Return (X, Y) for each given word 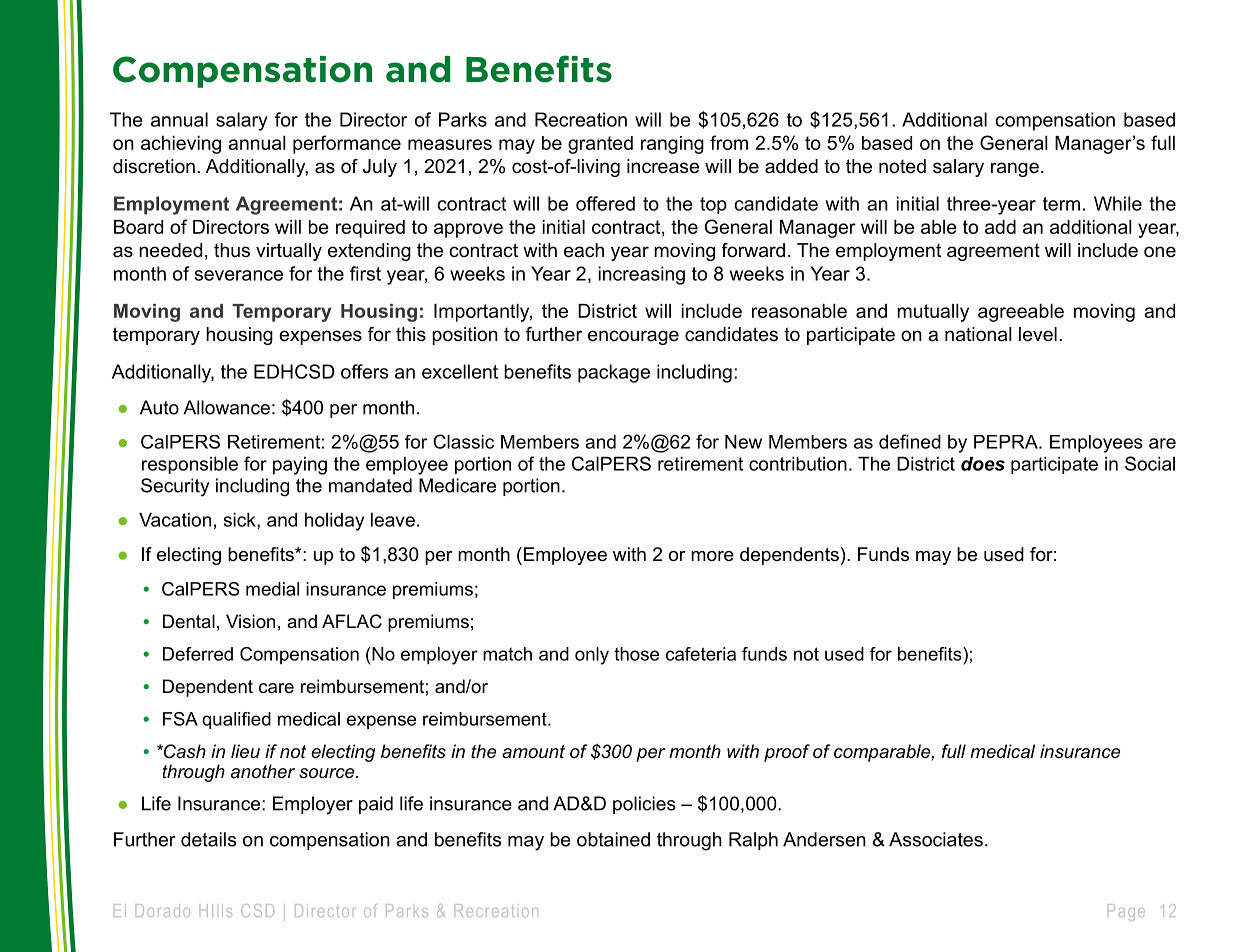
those (636, 654)
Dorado (163, 910)
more (712, 556)
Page (1126, 912)
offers (364, 371)
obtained (613, 839)
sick (241, 519)
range (1015, 169)
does (983, 463)
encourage (633, 337)
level (1038, 334)
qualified (236, 720)
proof (787, 753)
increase (663, 166)
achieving (181, 145)
